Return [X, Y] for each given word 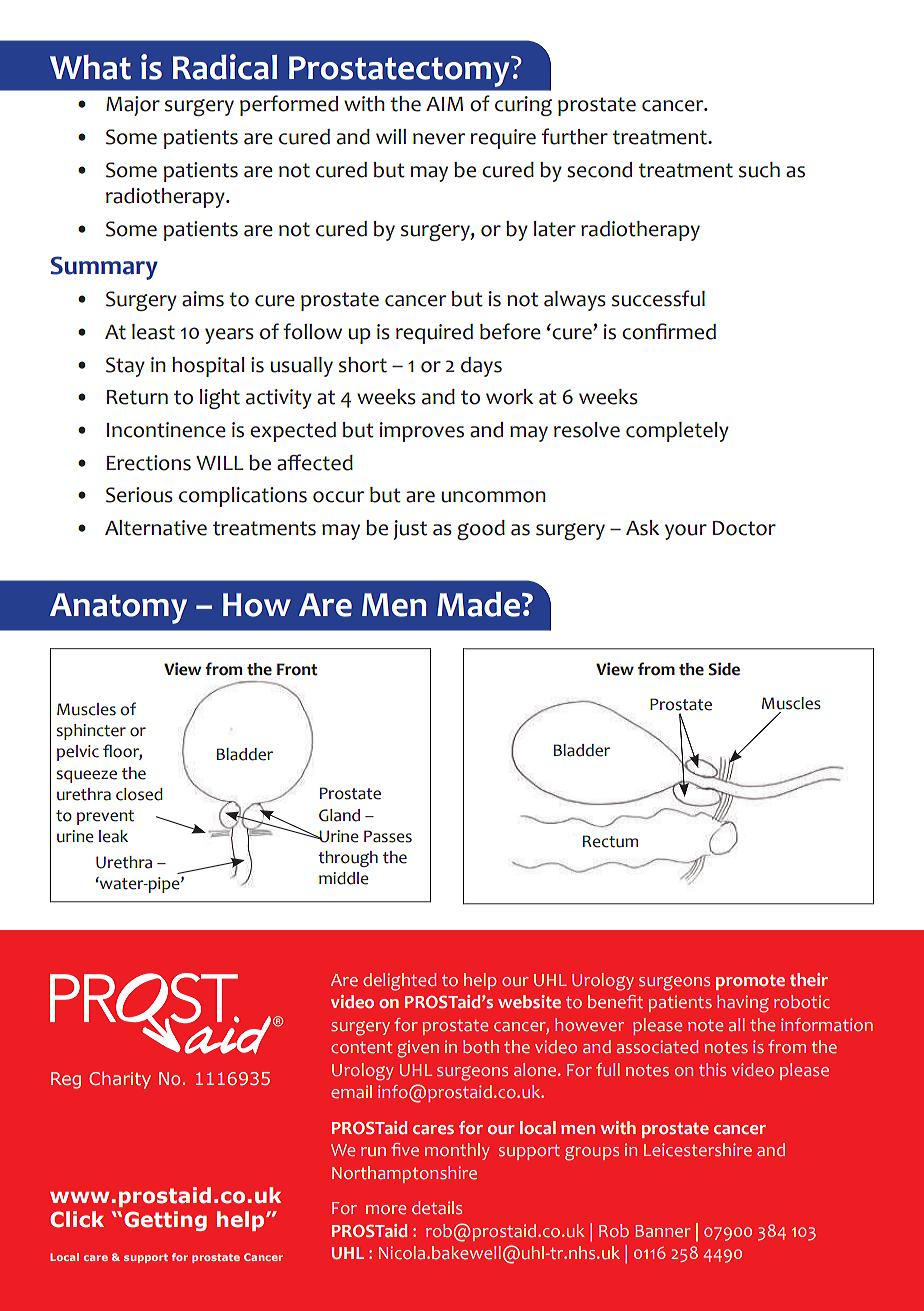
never [439, 139]
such [759, 170]
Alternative [156, 528]
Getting [165, 1221]
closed [139, 794]
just [410, 530]
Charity [120, 1080]
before [510, 331]
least [153, 332]
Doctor [744, 528]
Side [724, 669]
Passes [388, 836]
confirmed [669, 331]
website [529, 1002]
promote [750, 982]
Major [133, 106]
